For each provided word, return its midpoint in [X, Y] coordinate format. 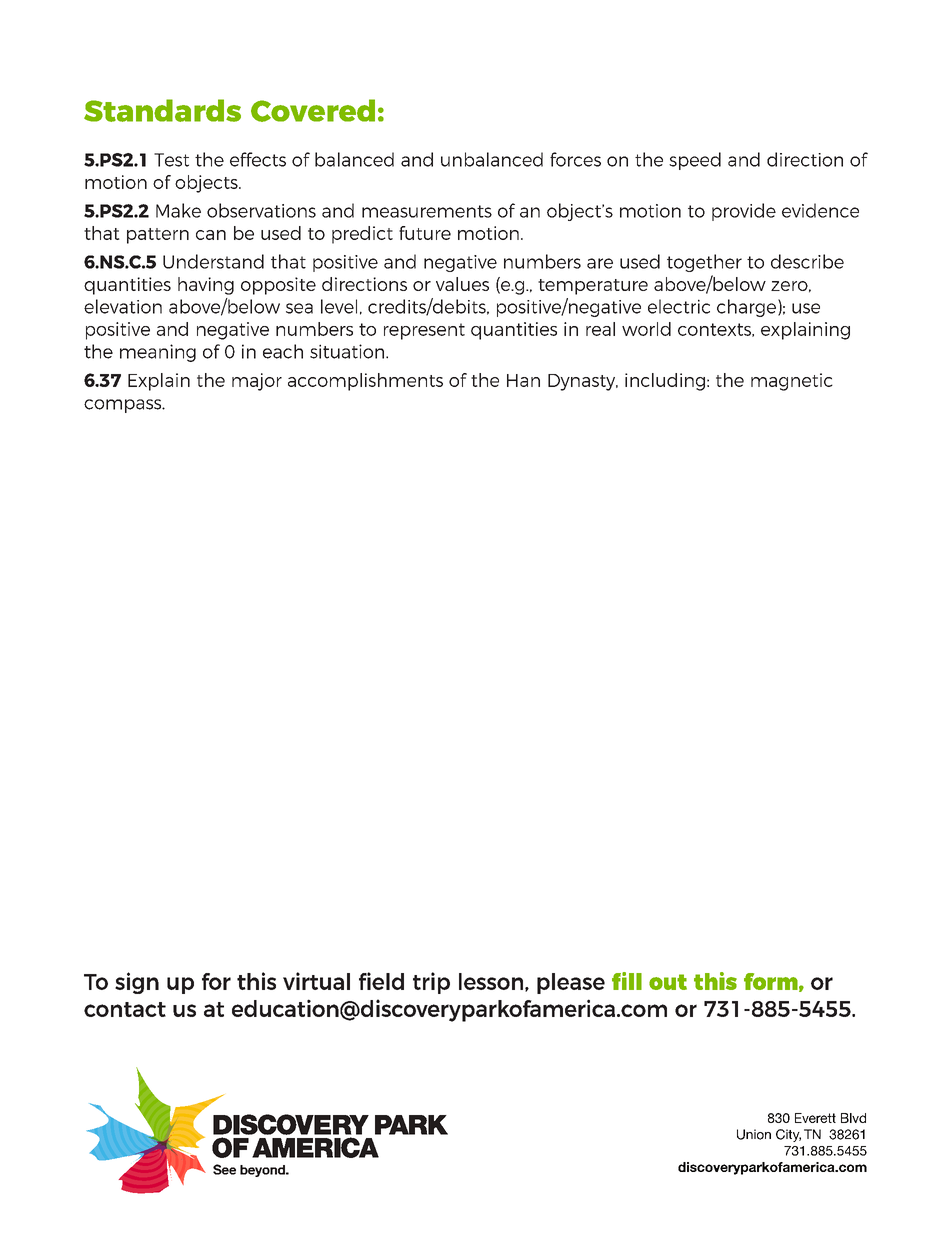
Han [523, 380]
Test [171, 160]
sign [137, 983]
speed [695, 161]
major [257, 382]
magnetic [792, 382]
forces [575, 159]
